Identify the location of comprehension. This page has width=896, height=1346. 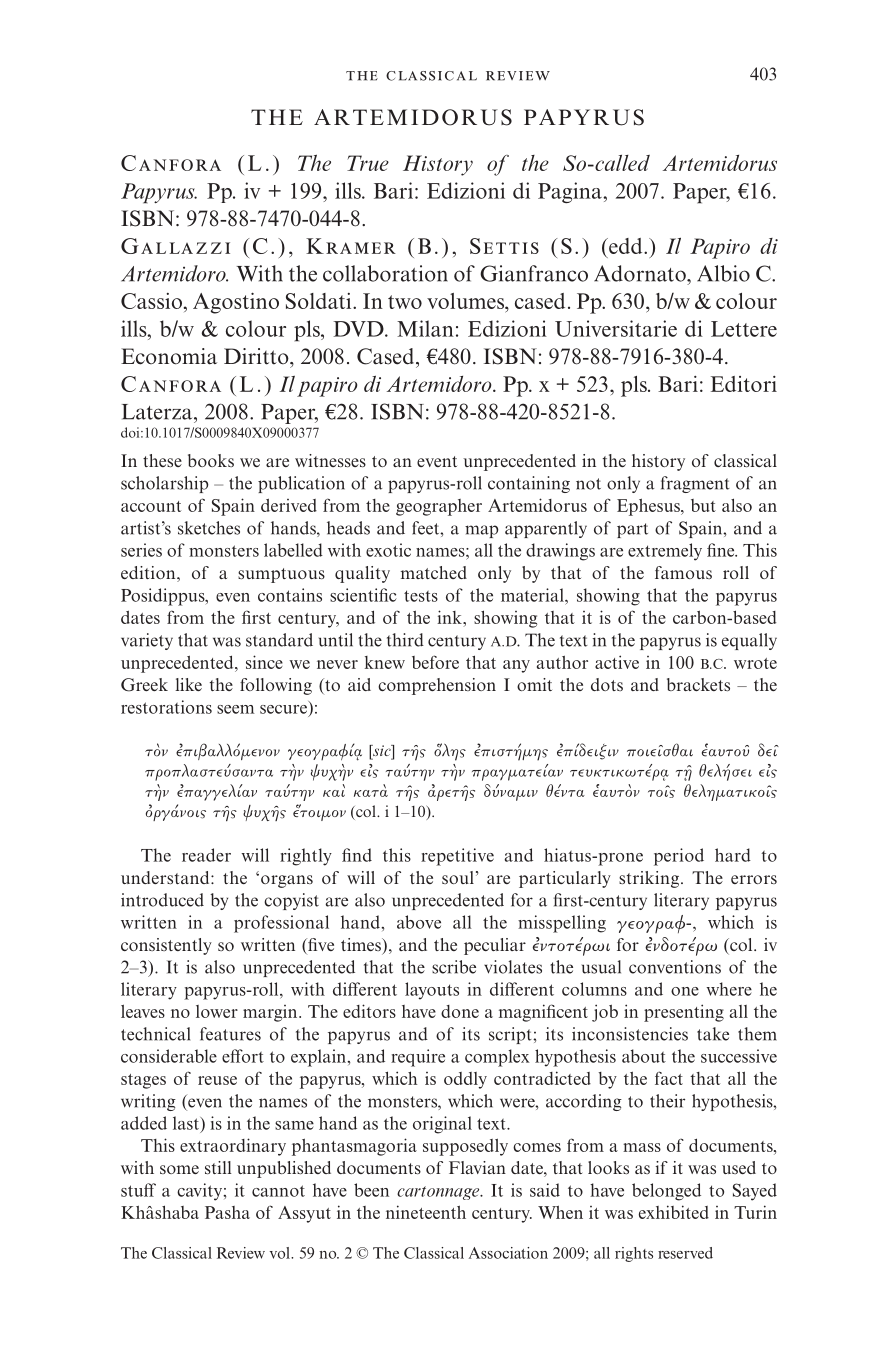
(437, 686).
